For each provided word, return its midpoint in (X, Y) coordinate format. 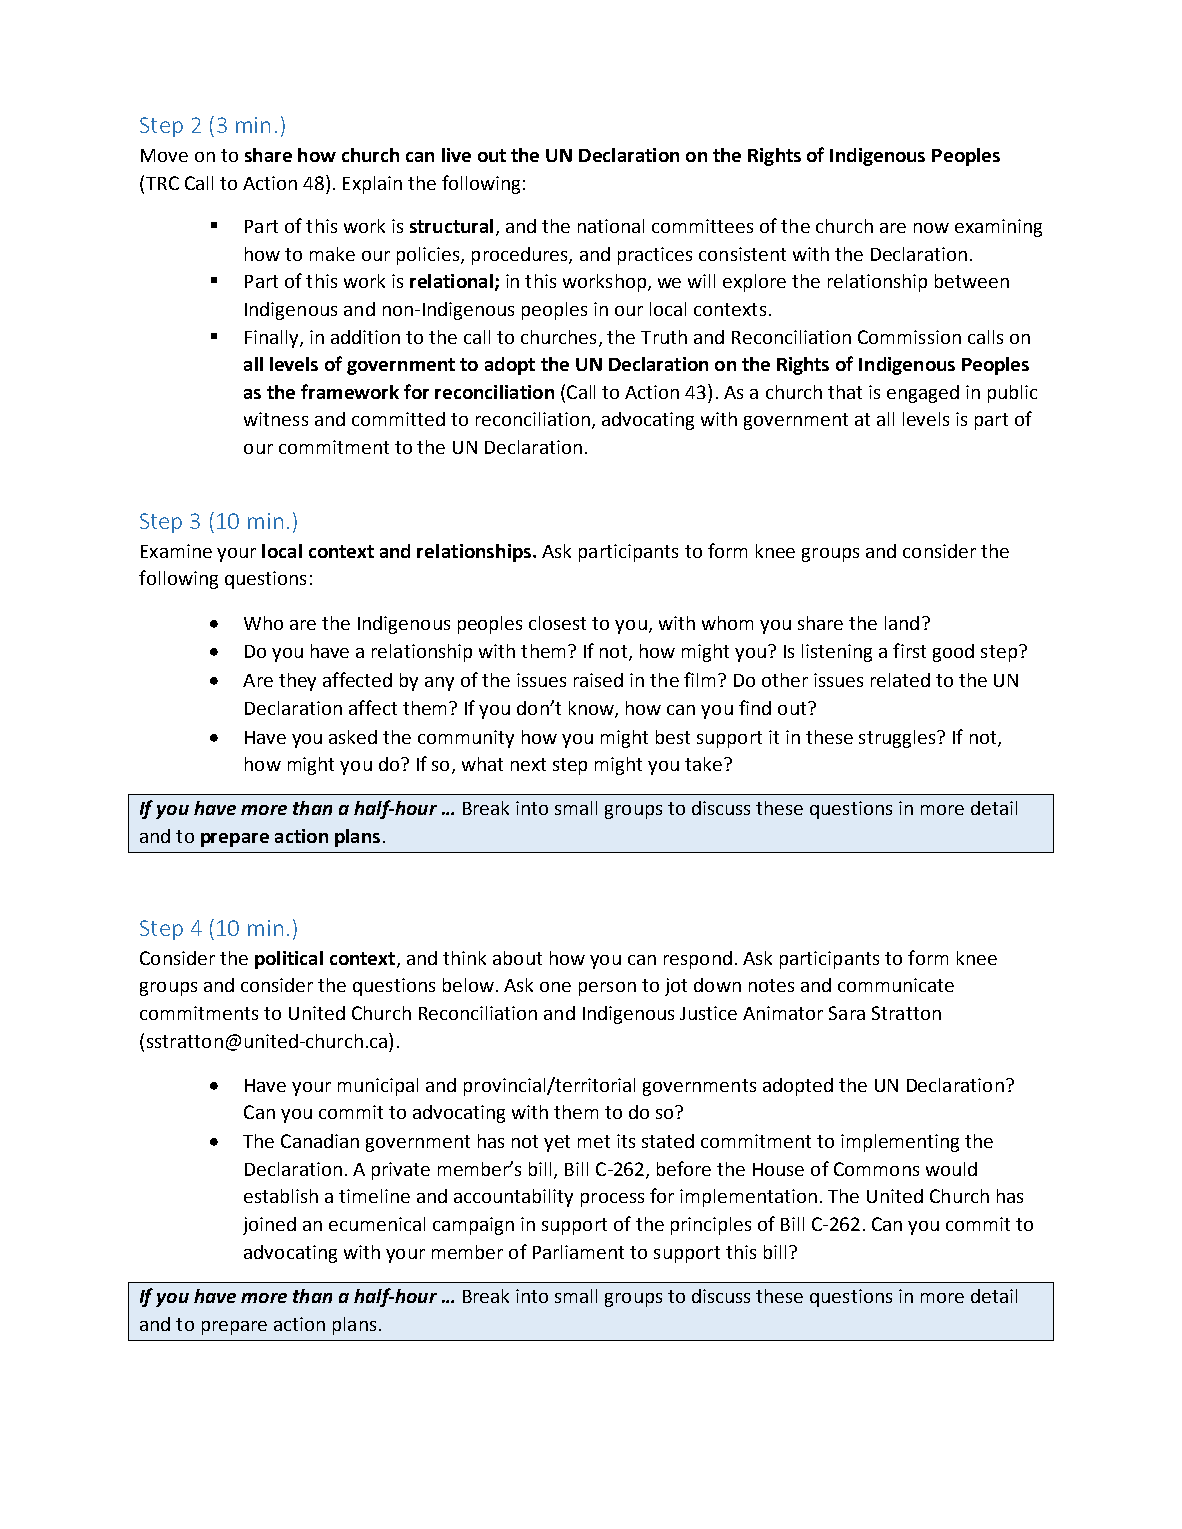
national (611, 226)
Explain (372, 185)
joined (269, 1226)
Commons (876, 1169)
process (612, 1200)
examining (998, 228)
